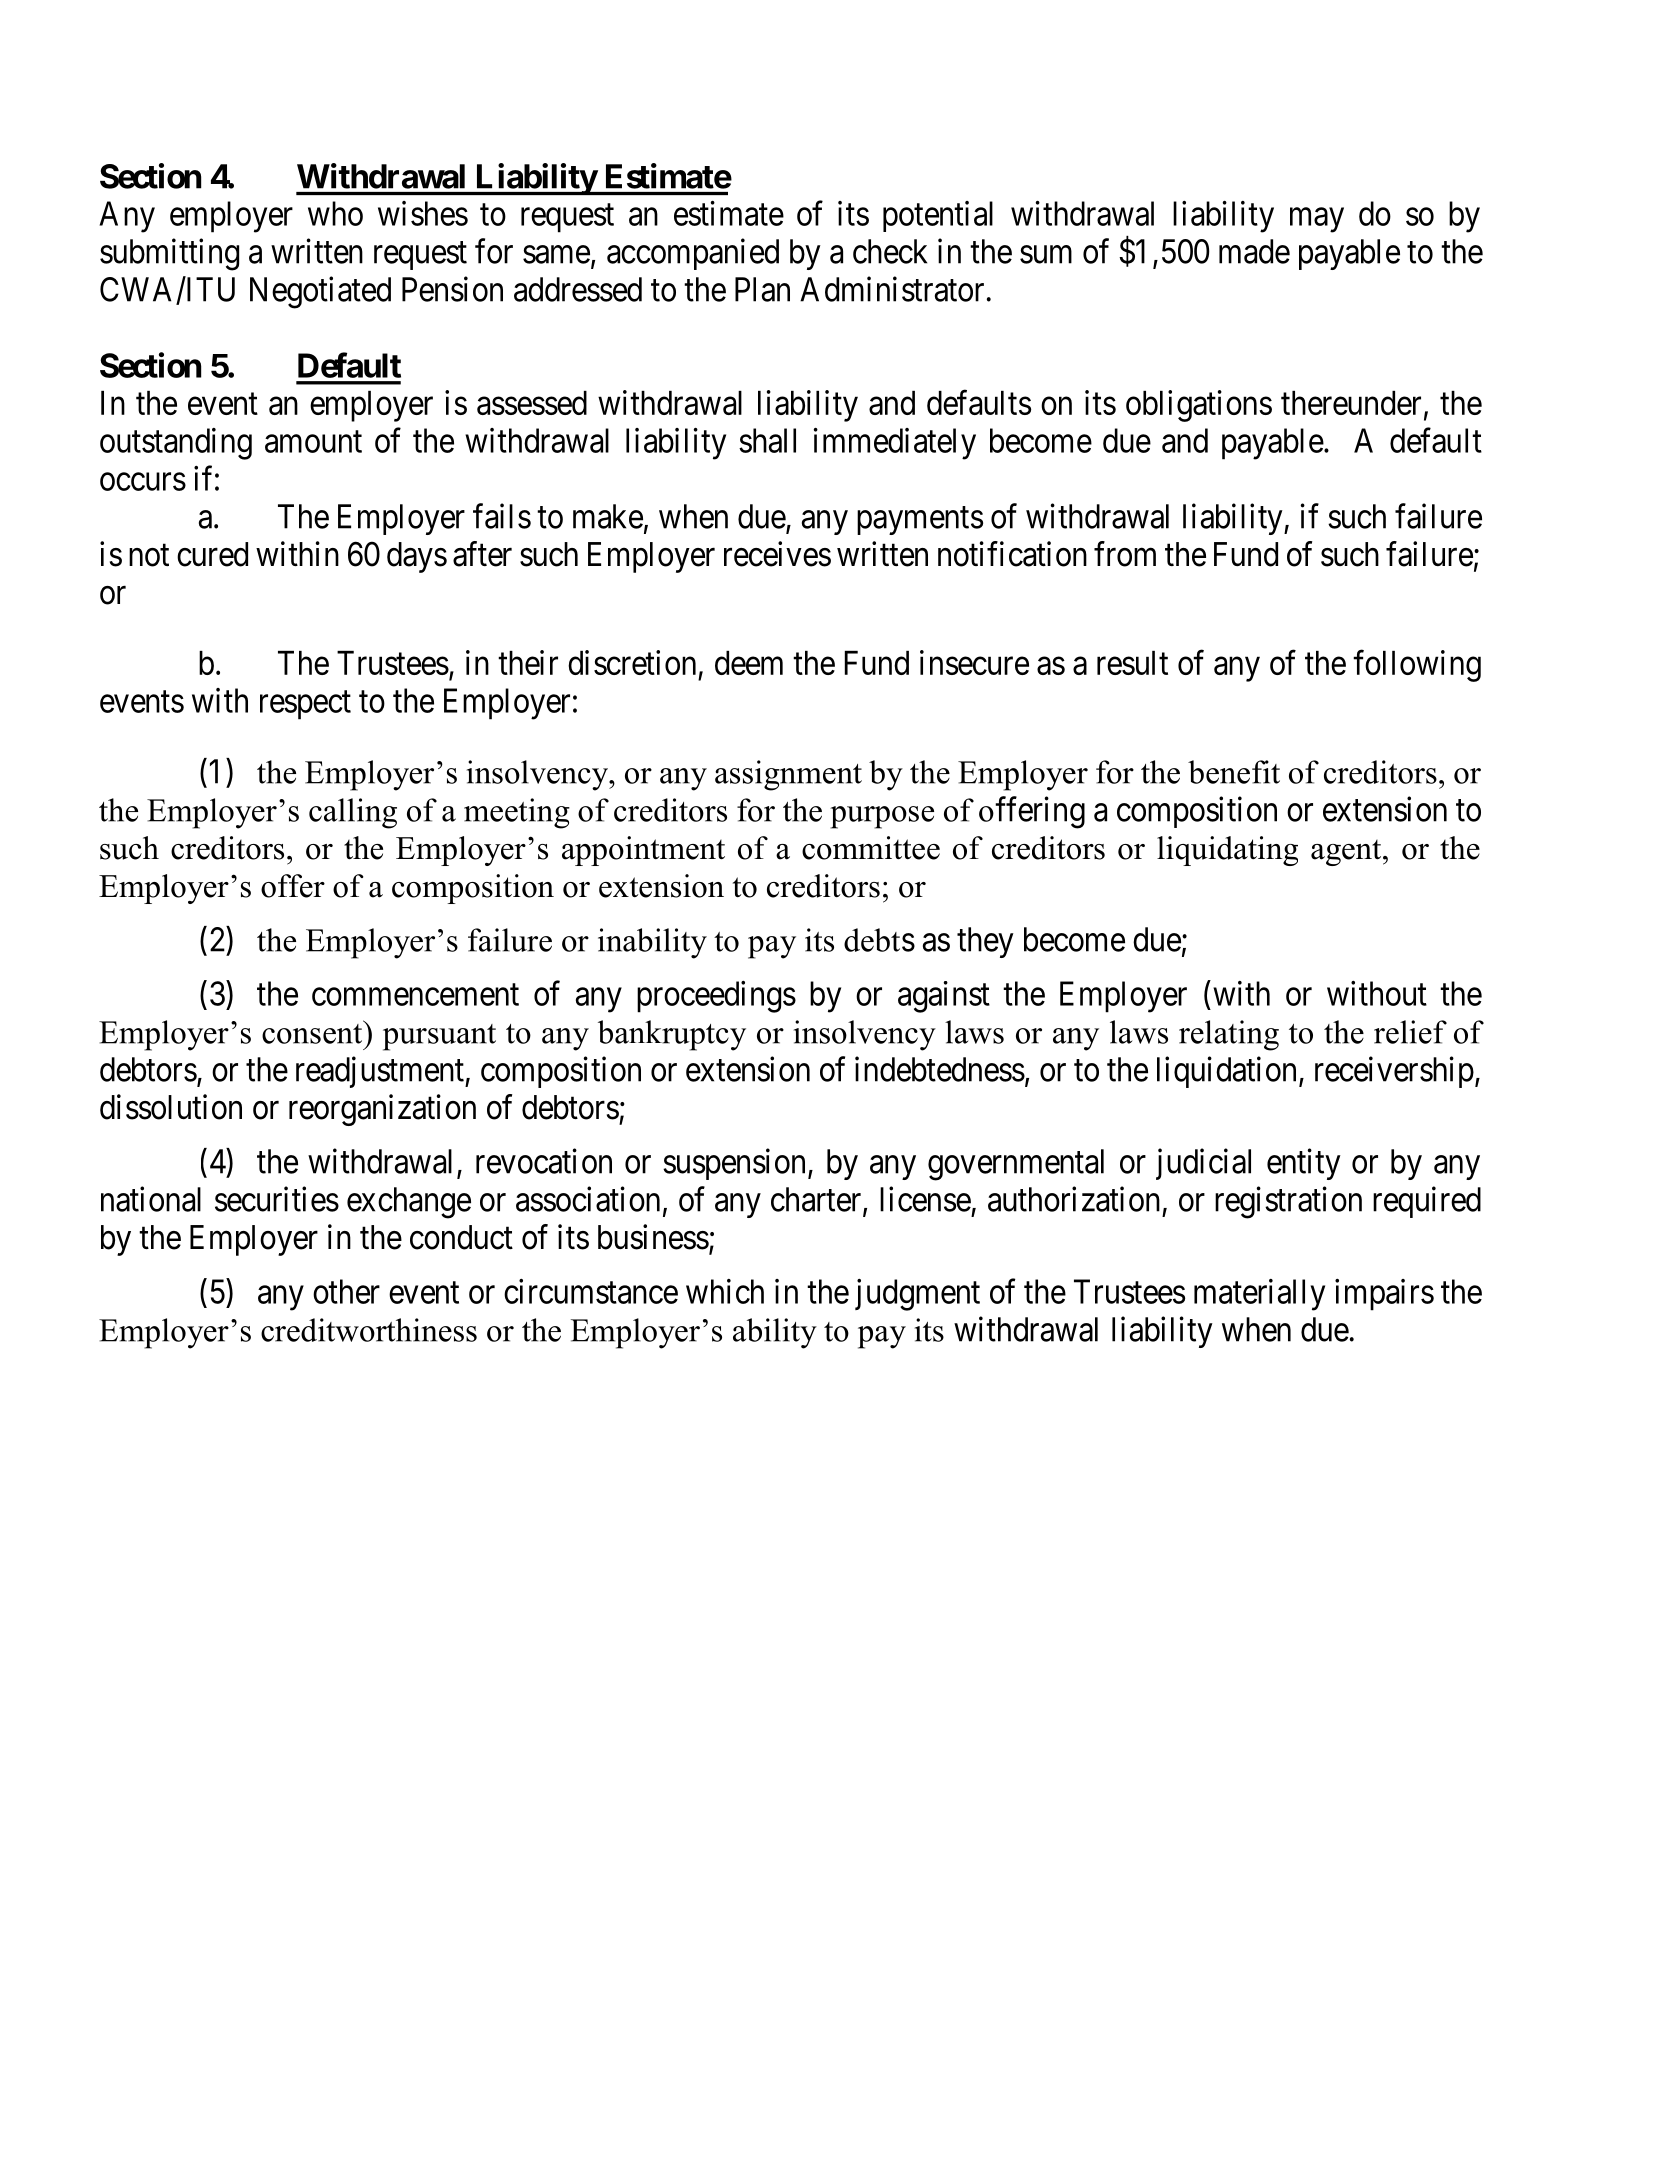 Image resolution: width=1679 pixels, height=2172 pixels. I want to click on who, so click(335, 213).
